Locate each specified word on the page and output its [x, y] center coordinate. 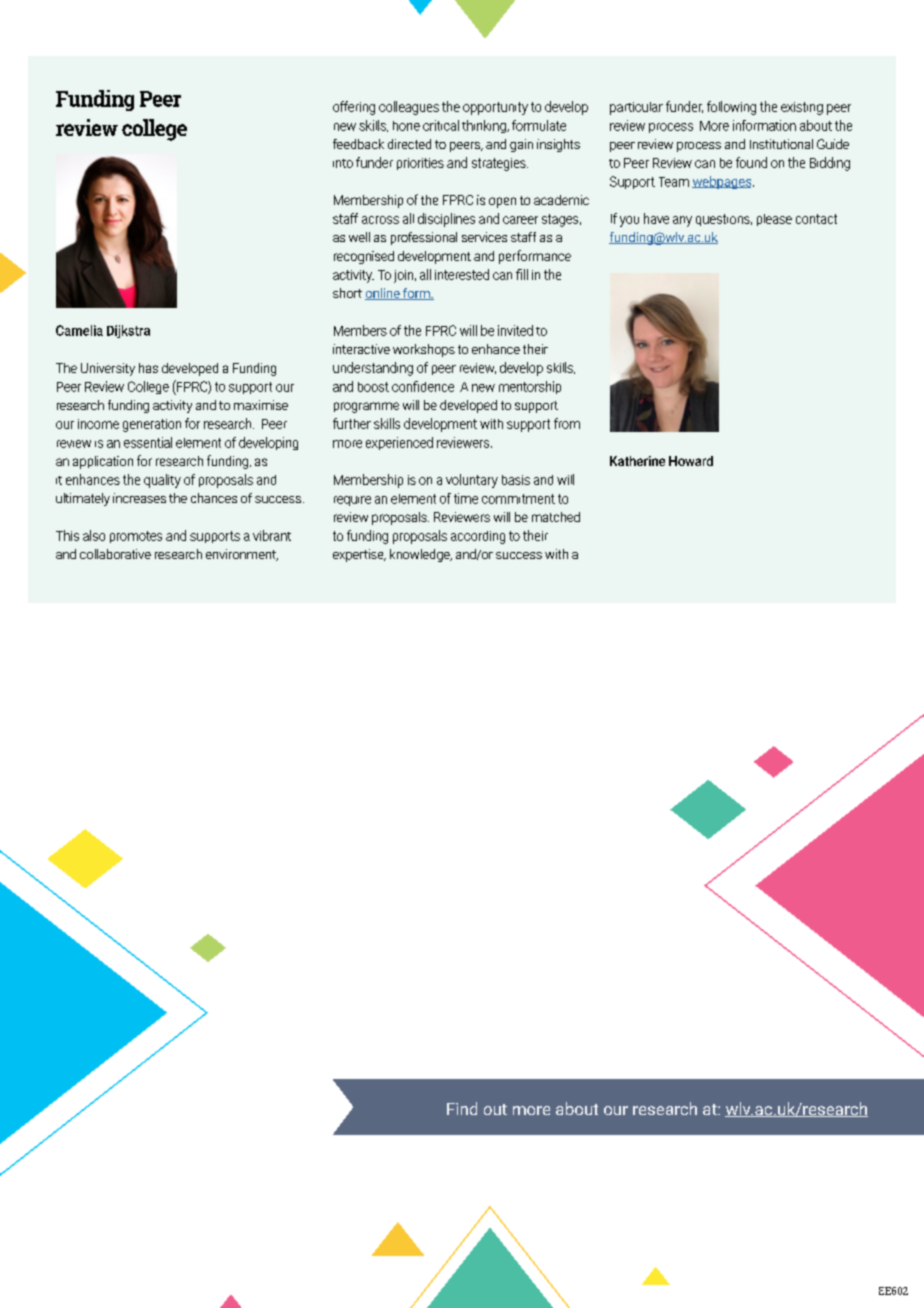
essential [148, 442]
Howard [691, 461]
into [343, 163]
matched [556, 517]
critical [441, 125]
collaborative [115, 554]
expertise [359, 555]
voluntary [472, 481]
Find [462, 1108]
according [478, 537]
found [751, 162]
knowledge [421, 555]
